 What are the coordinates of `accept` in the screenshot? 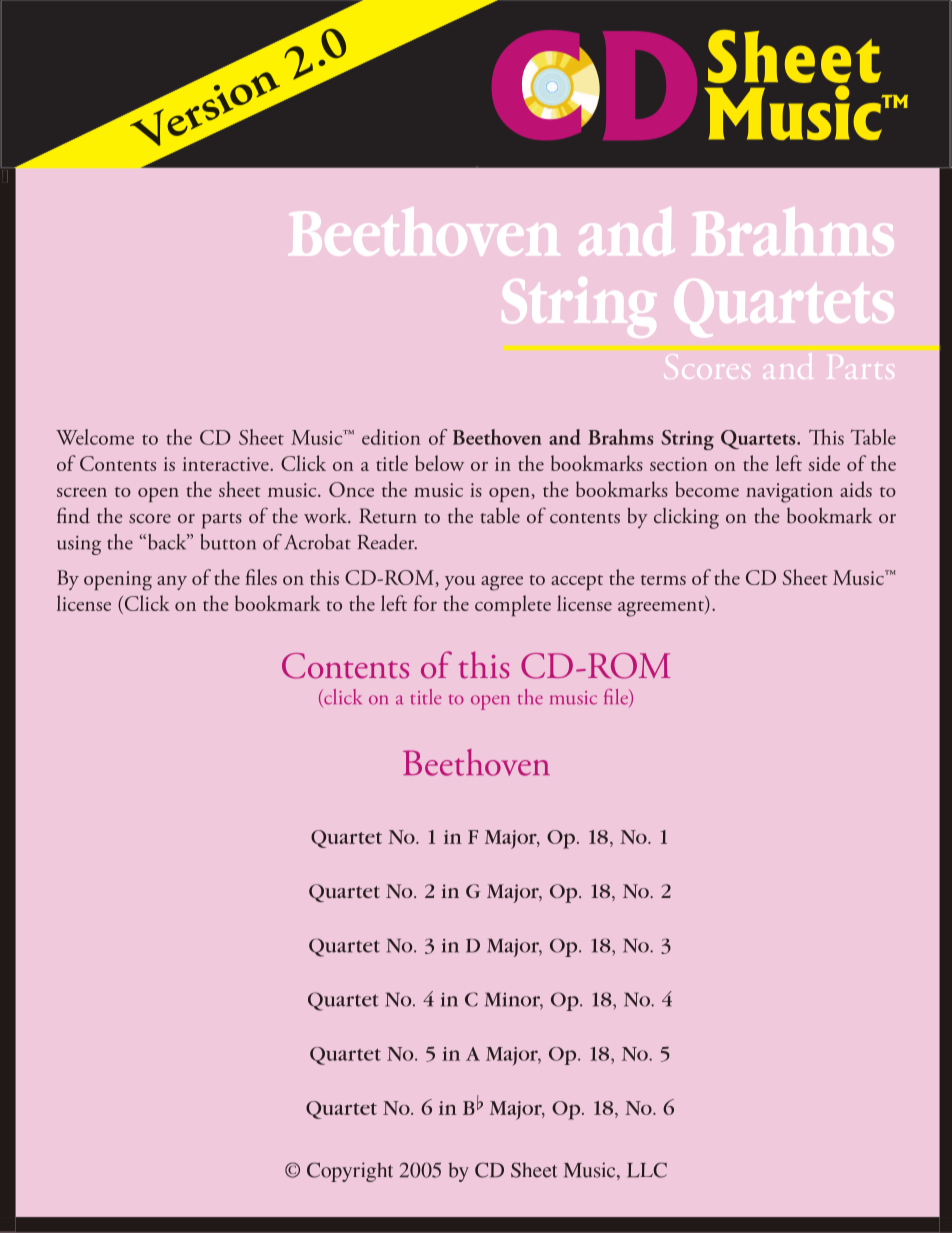 It's located at (577, 582).
